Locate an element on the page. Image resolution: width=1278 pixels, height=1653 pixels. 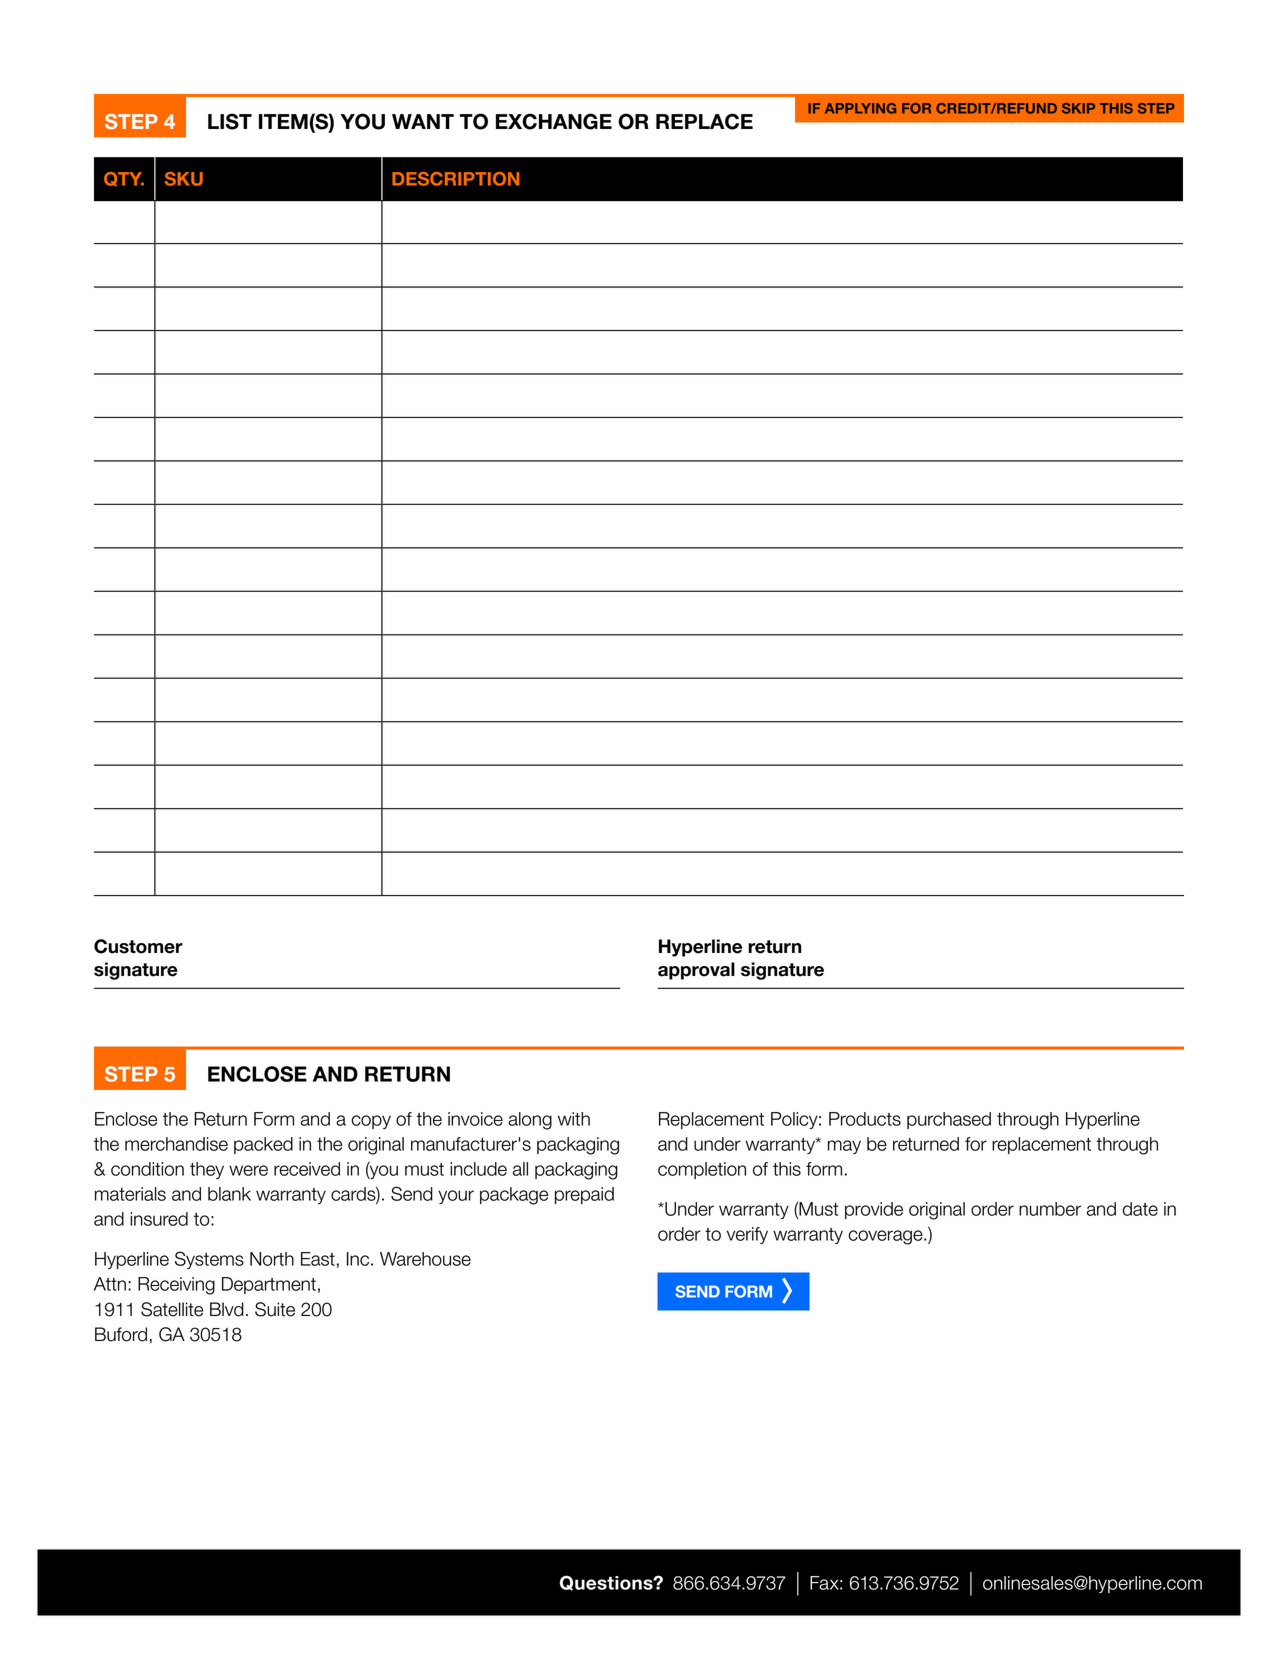
APPLYING is located at coordinates (860, 108).
